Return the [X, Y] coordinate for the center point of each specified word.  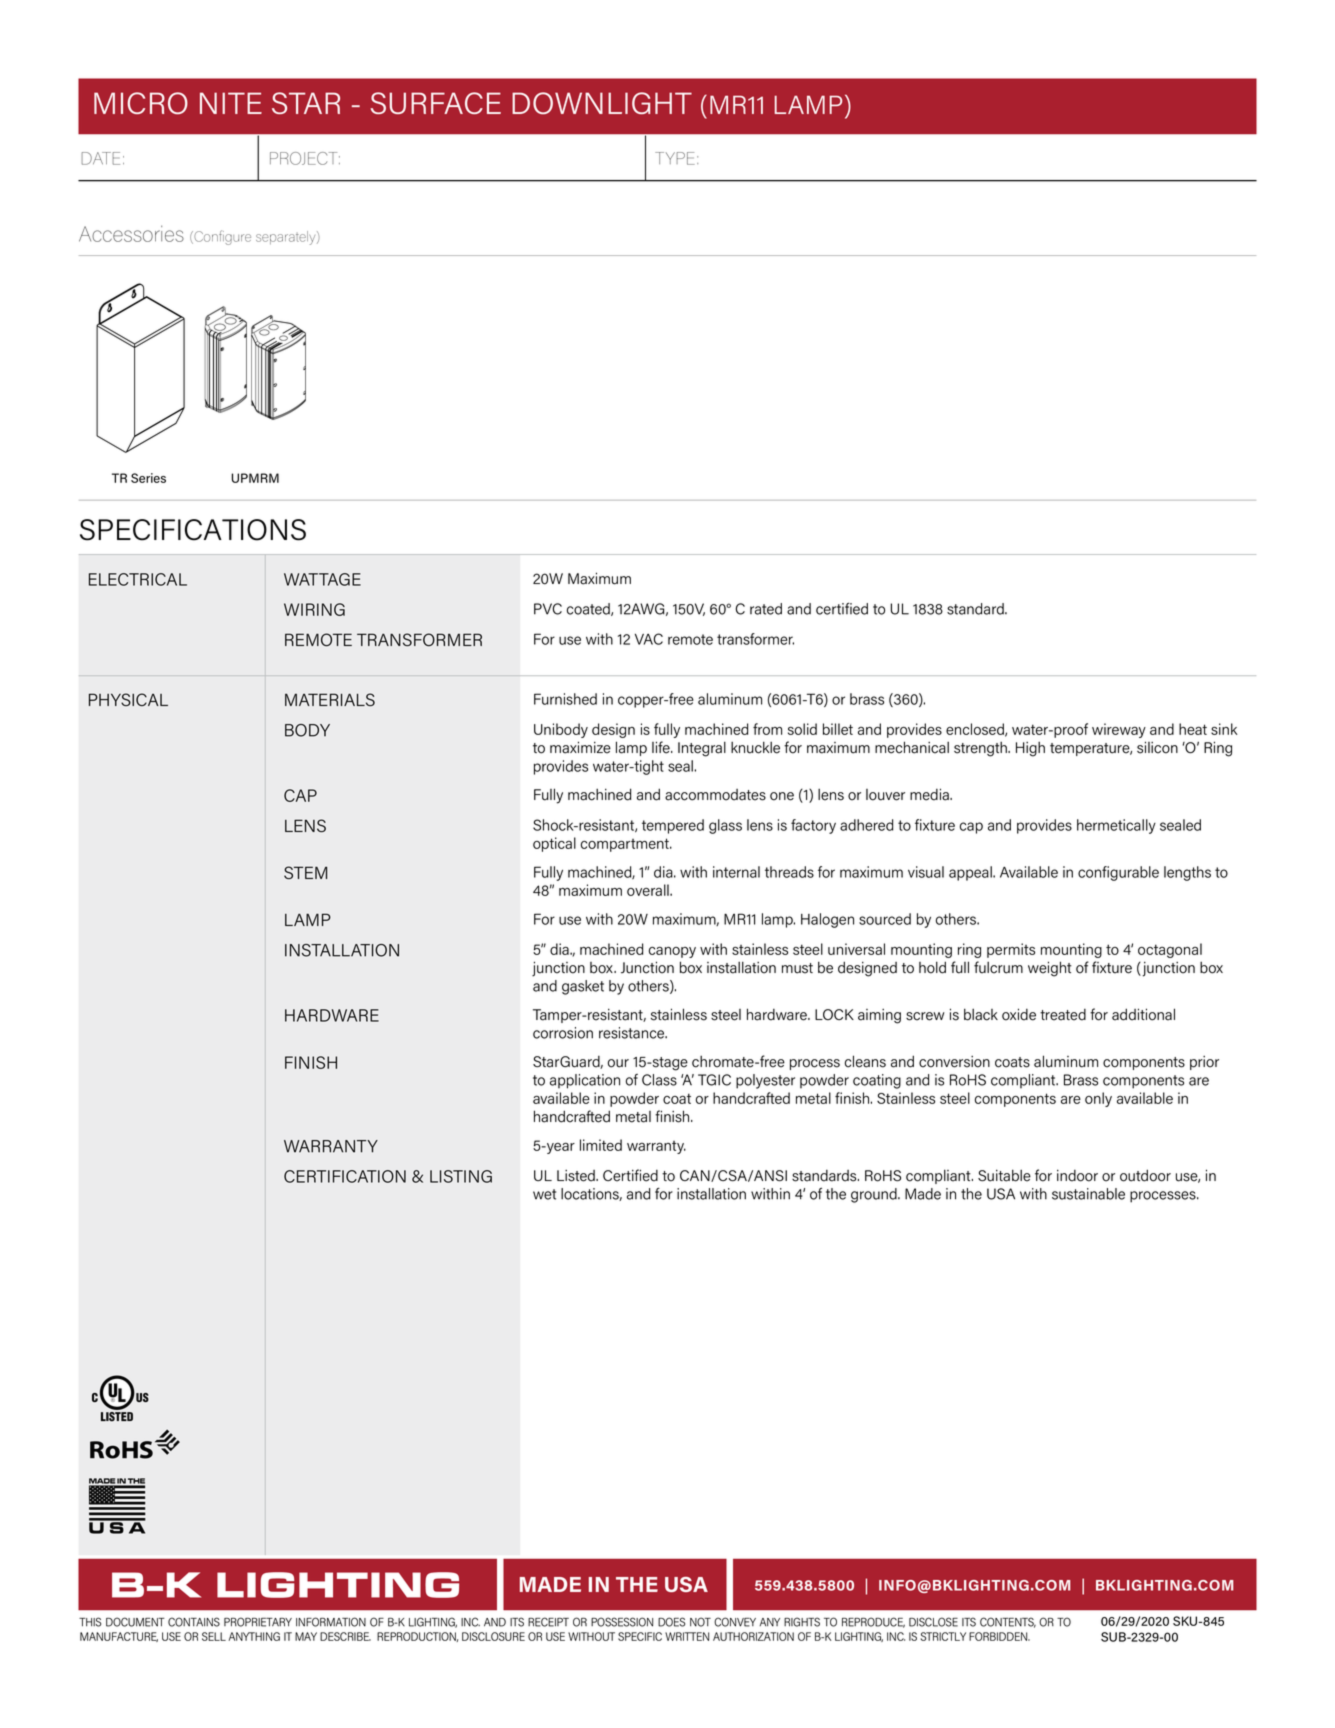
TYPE [675, 158]
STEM [305, 872]
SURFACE [436, 103]
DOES [671, 1622]
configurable [1118, 873]
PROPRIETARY [258, 1622]
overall [649, 890]
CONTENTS [1008, 1622]
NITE [231, 103]
